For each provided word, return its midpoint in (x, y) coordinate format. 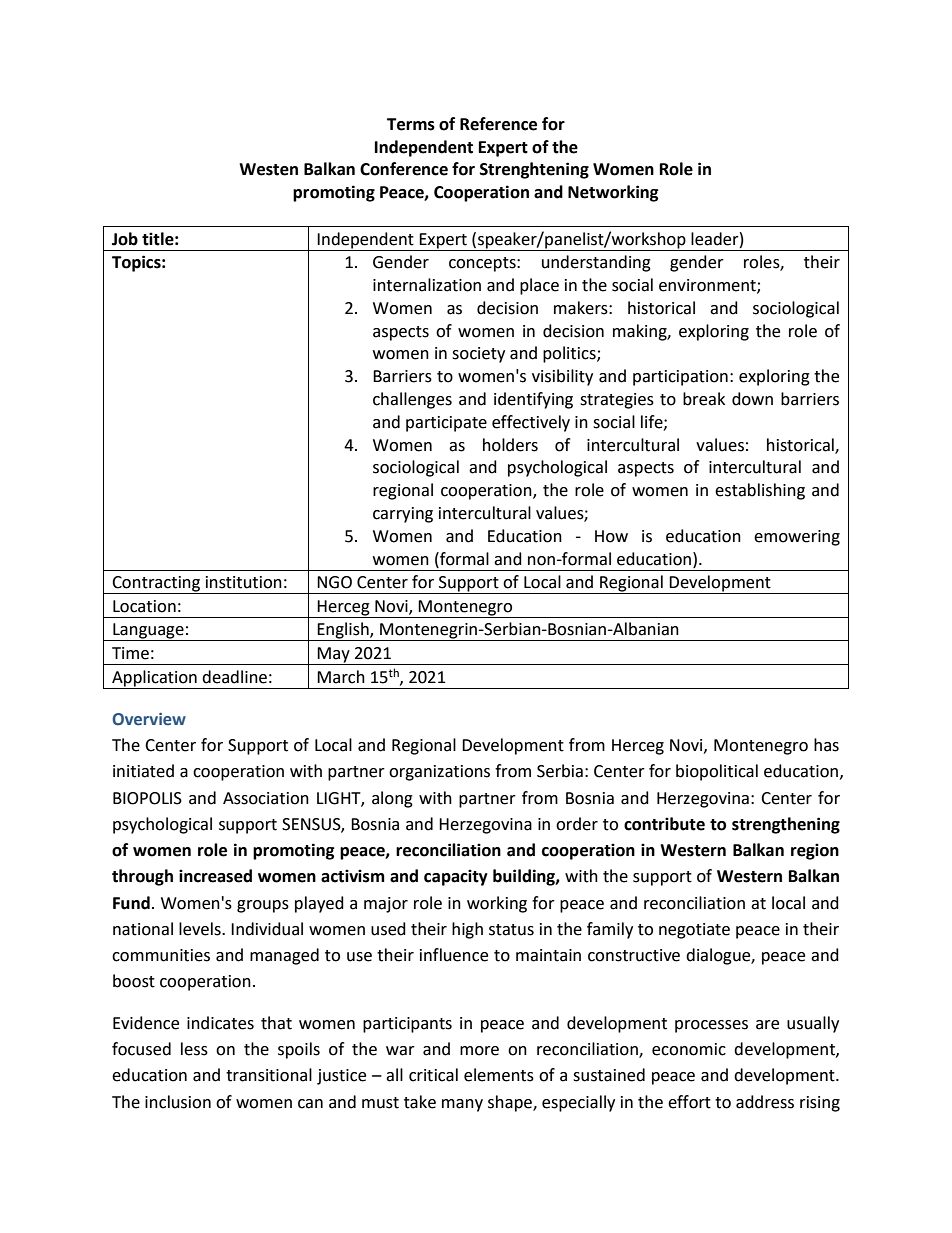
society (478, 355)
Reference (498, 124)
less (194, 1049)
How (611, 536)
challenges (412, 400)
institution (244, 582)
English (343, 631)
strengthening (786, 825)
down (752, 399)
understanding (596, 263)
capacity (456, 877)
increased (215, 876)
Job (125, 239)
